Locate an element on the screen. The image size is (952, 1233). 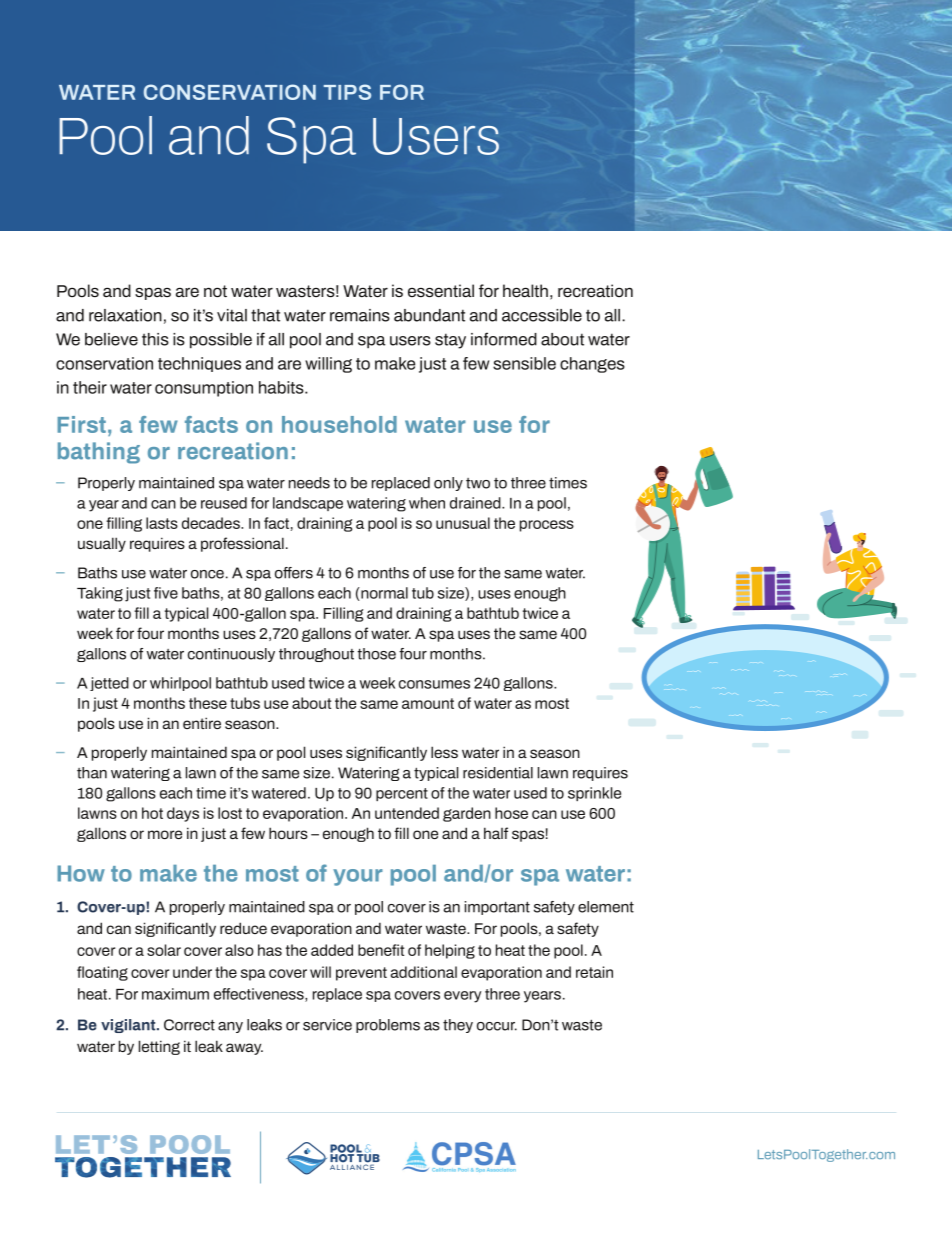
health is located at coordinates (525, 290).
